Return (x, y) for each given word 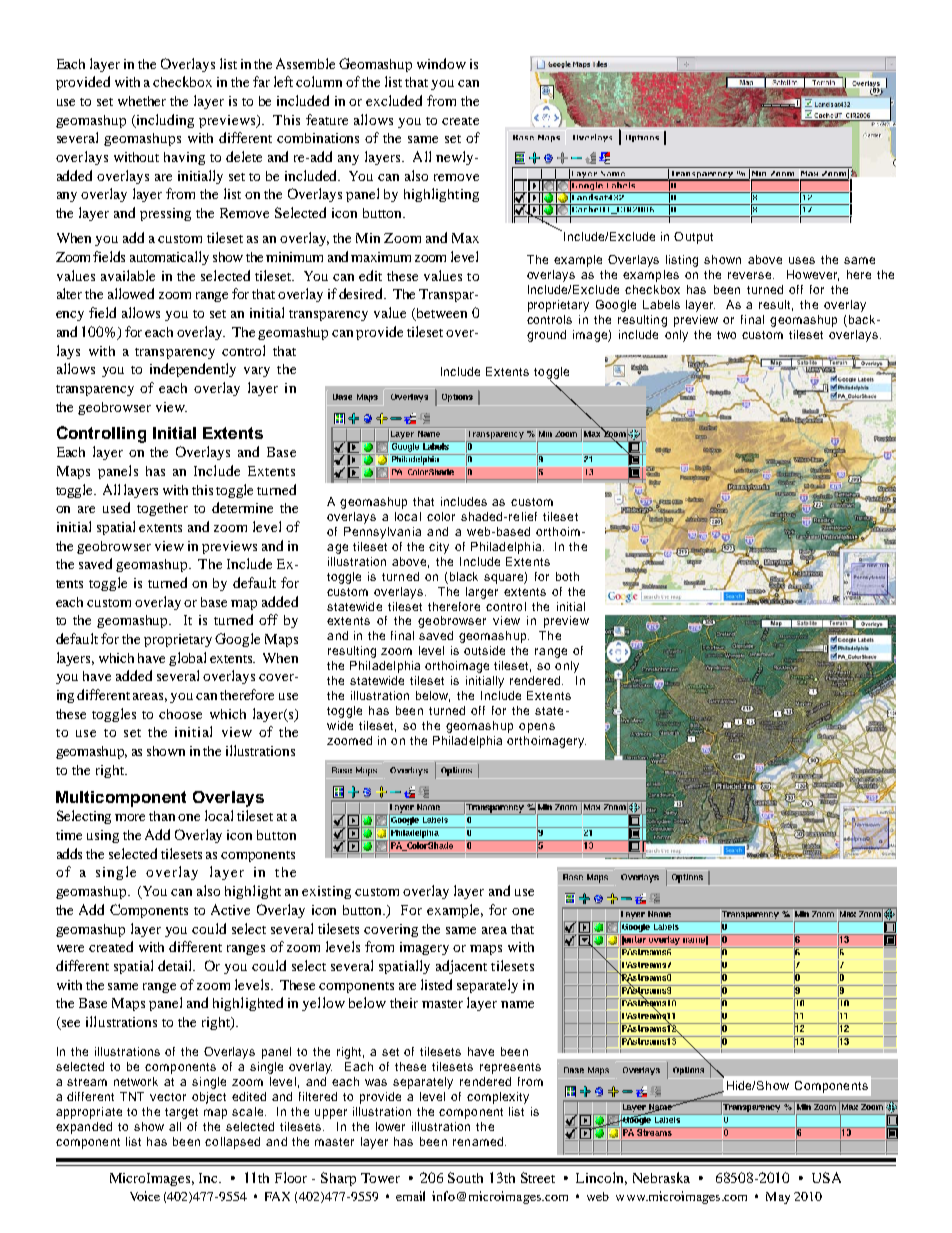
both (567, 576)
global (187, 659)
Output (693, 238)
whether (142, 101)
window (441, 63)
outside (484, 650)
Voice (145, 1196)
